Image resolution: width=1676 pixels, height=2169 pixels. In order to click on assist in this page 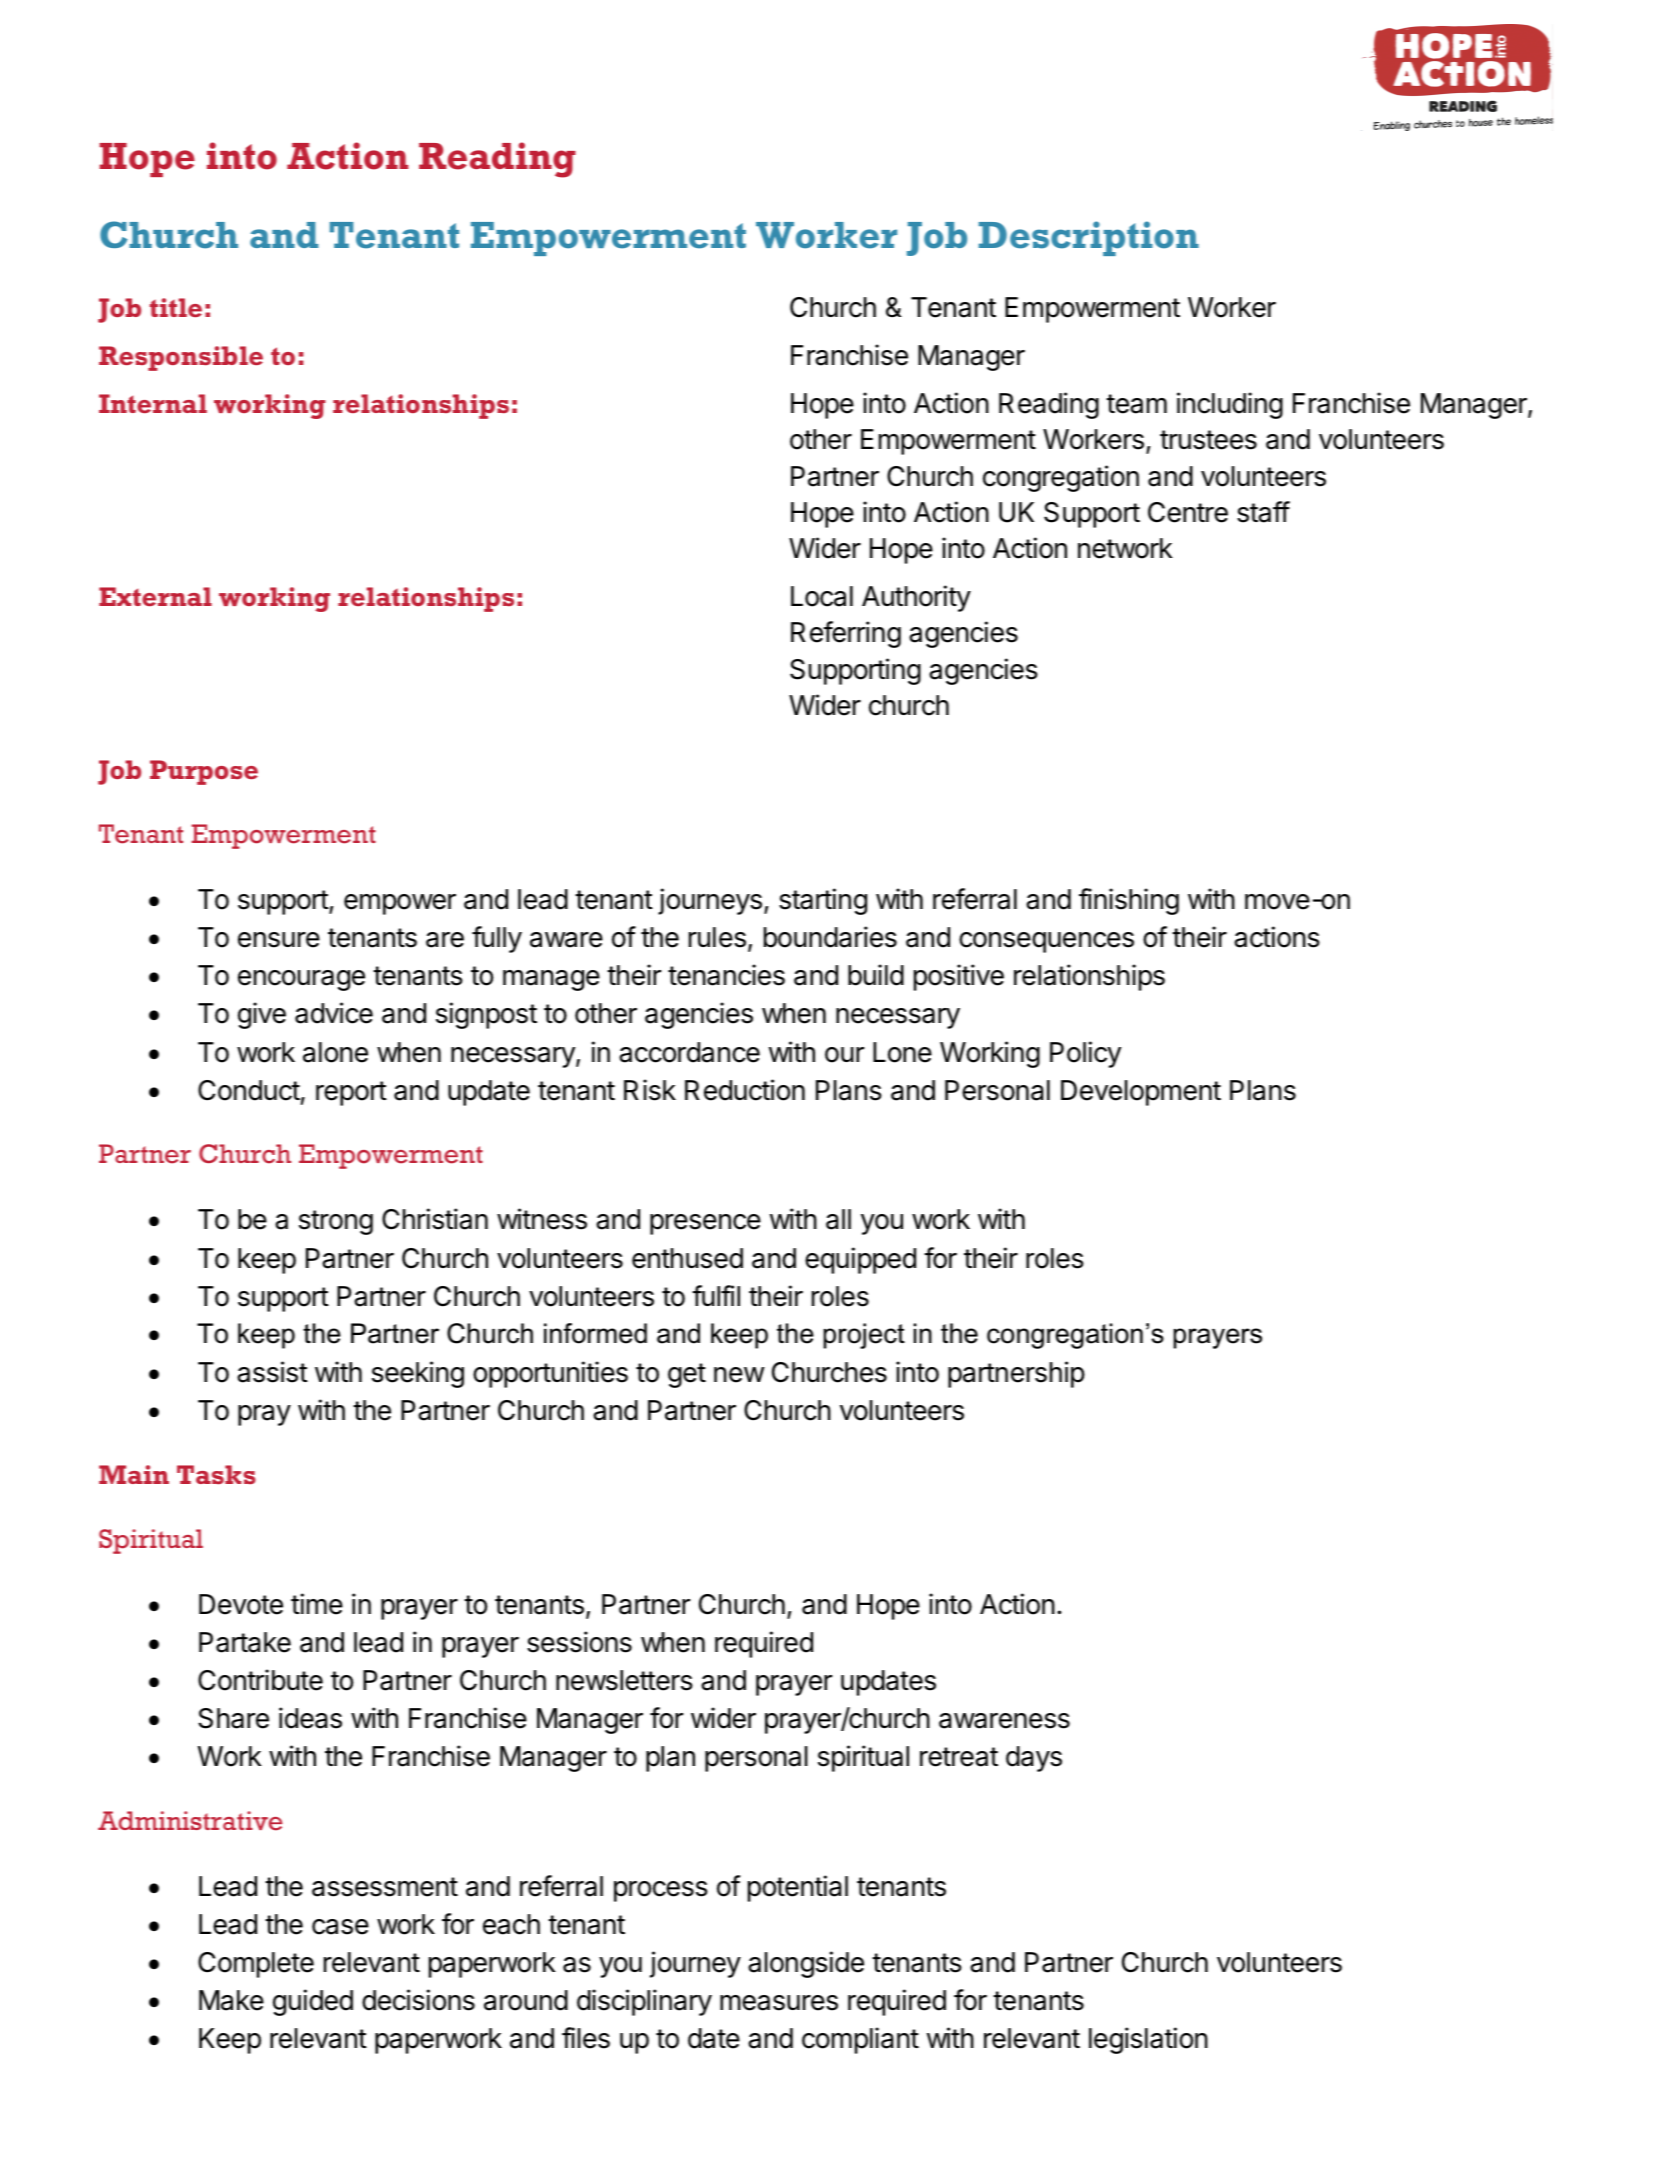, I will do `click(272, 1372)`.
